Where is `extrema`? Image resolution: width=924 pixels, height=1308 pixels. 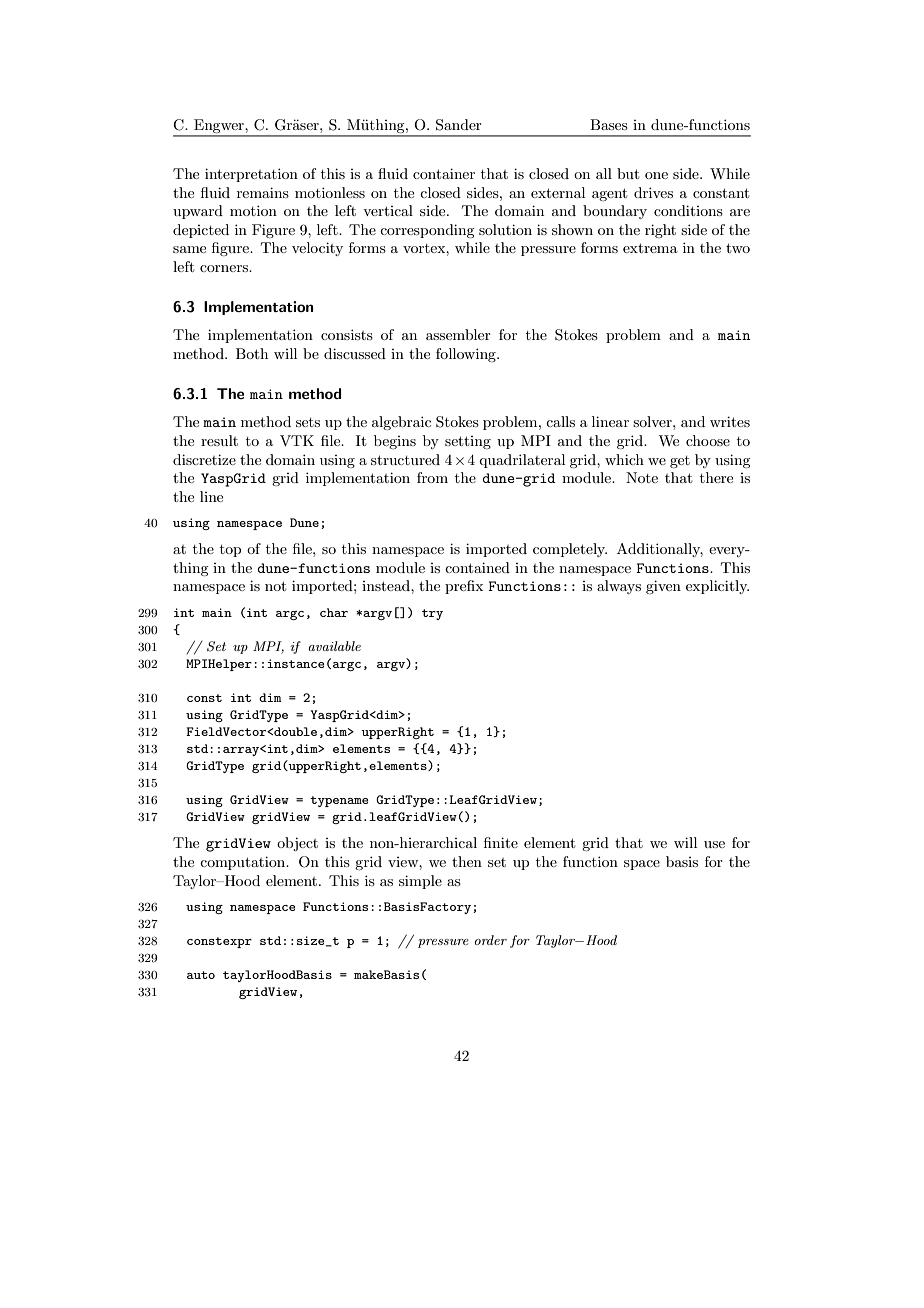 extrema is located at coordinates (650, 248).
